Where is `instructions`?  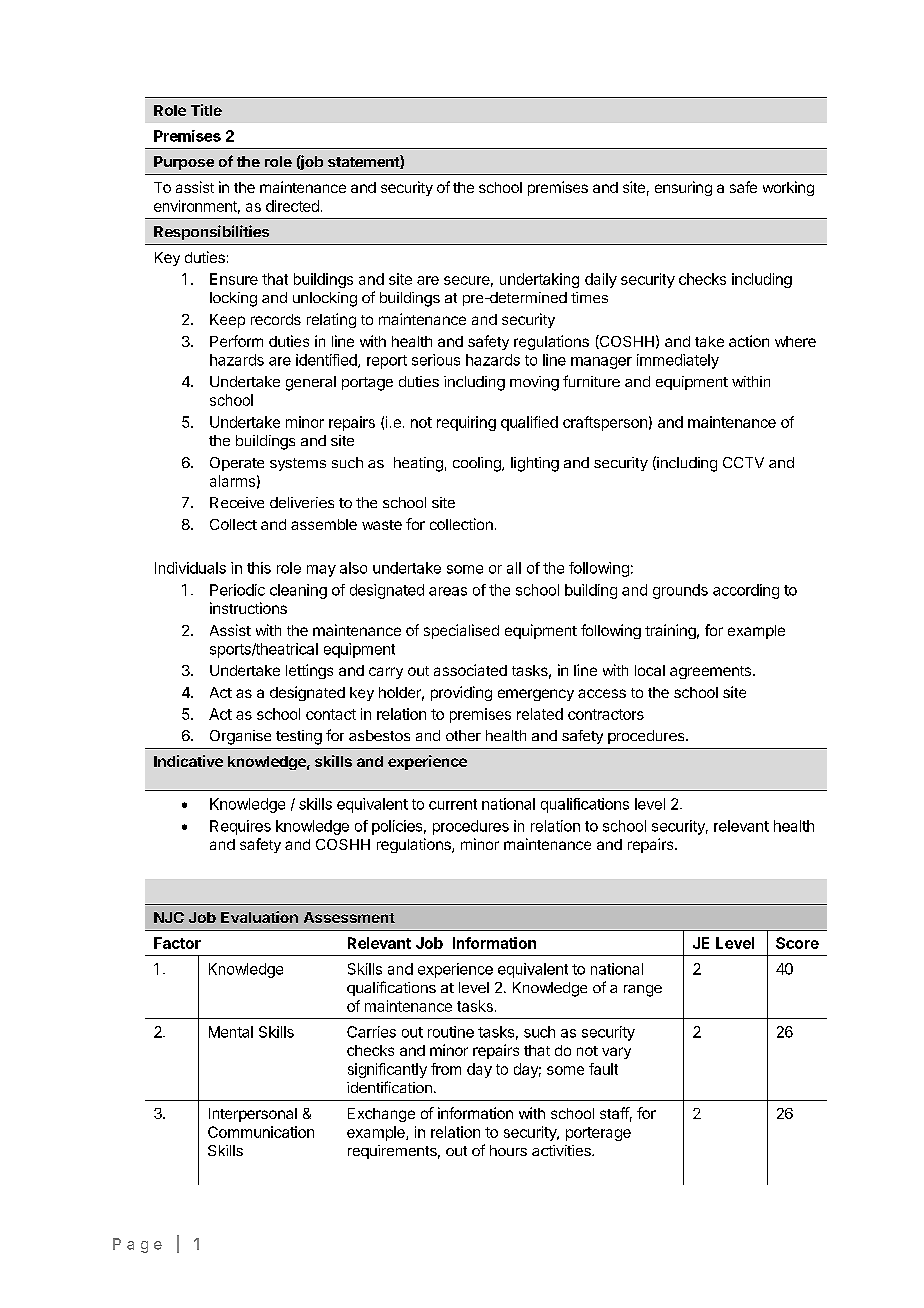 instructions is located at coordinates (248, 608).
